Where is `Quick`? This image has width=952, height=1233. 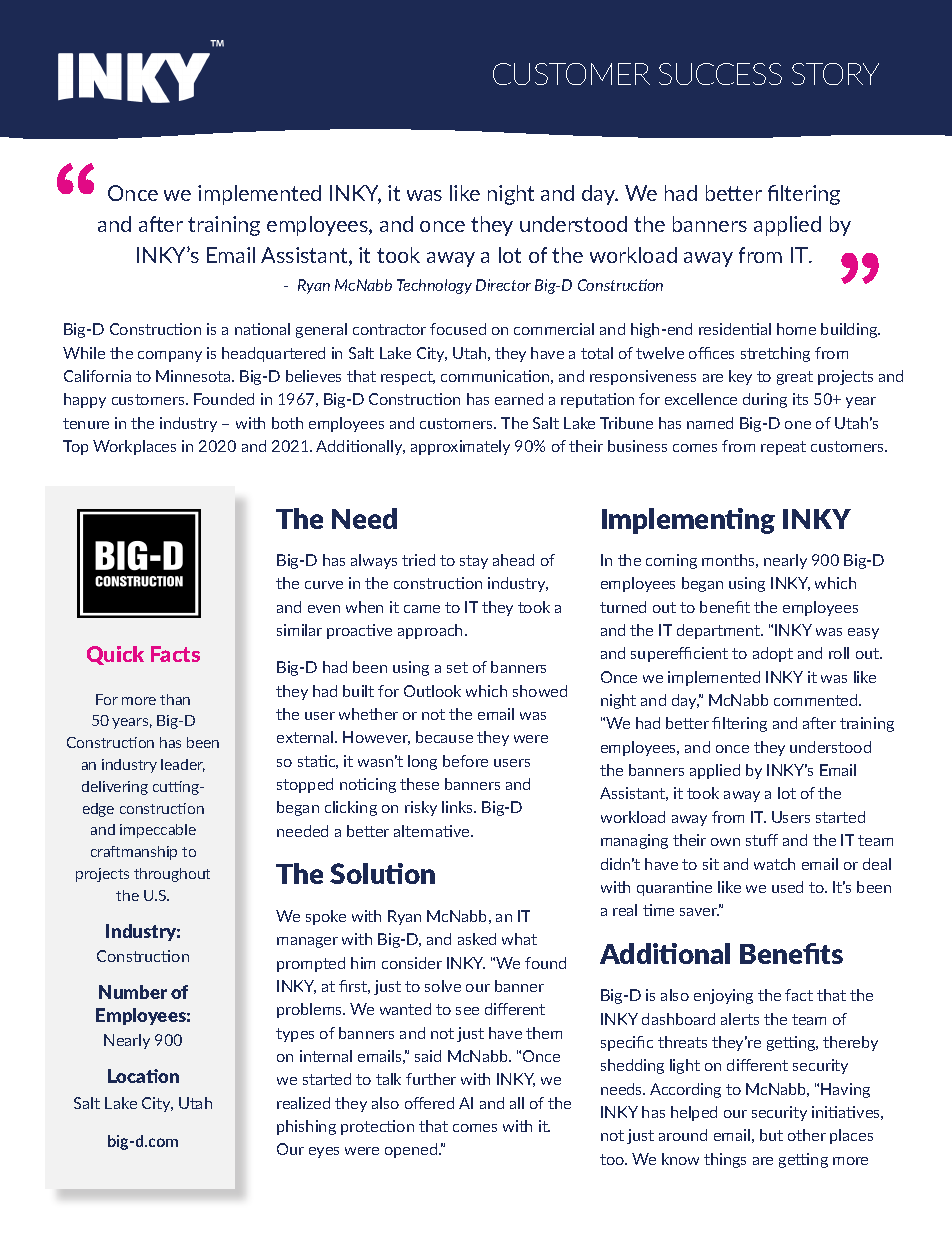 Quick is located at coordinates (115, 655).
